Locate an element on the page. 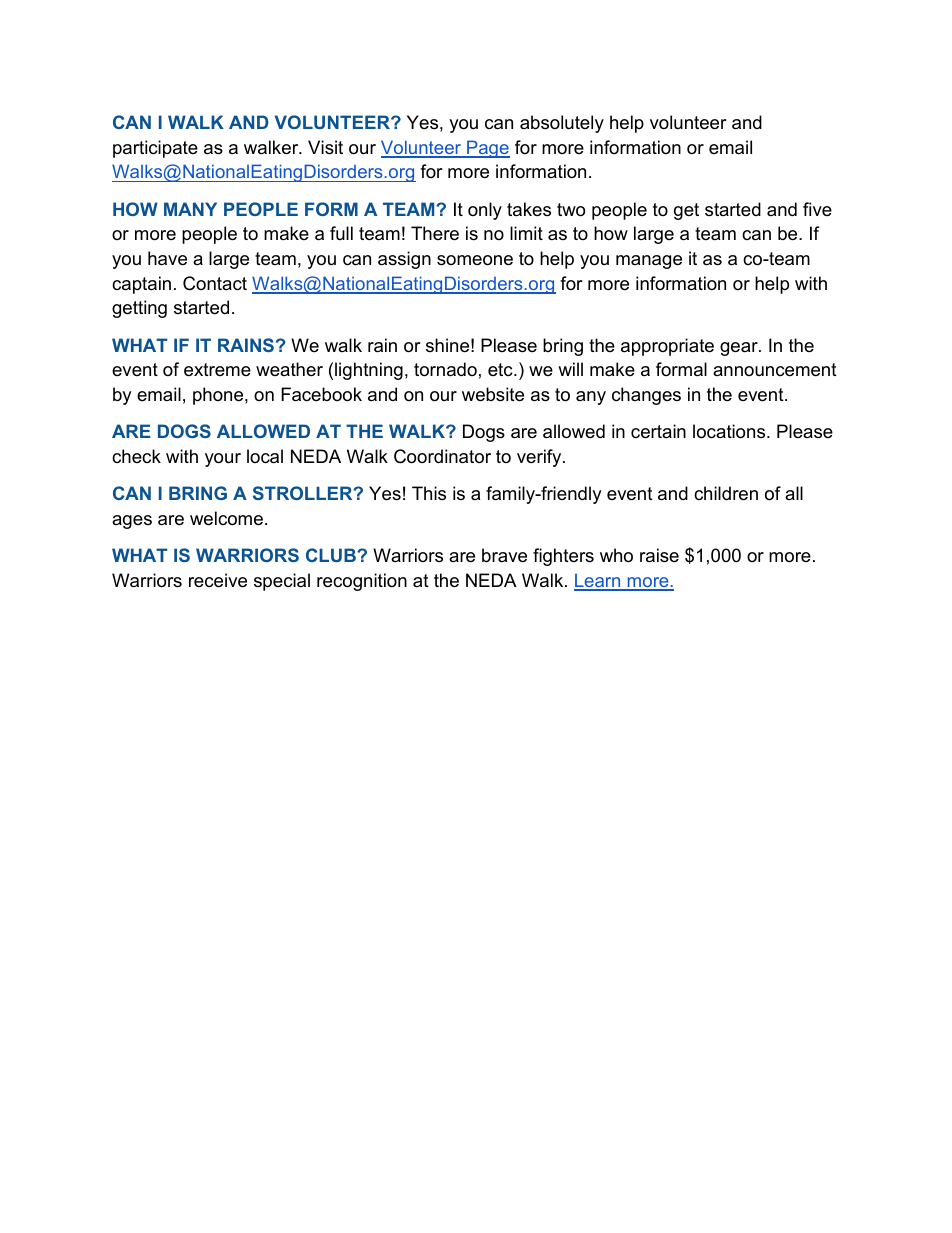 The height and width of the image is (1233, 952). extreme is located at coordinates (217, 370).
